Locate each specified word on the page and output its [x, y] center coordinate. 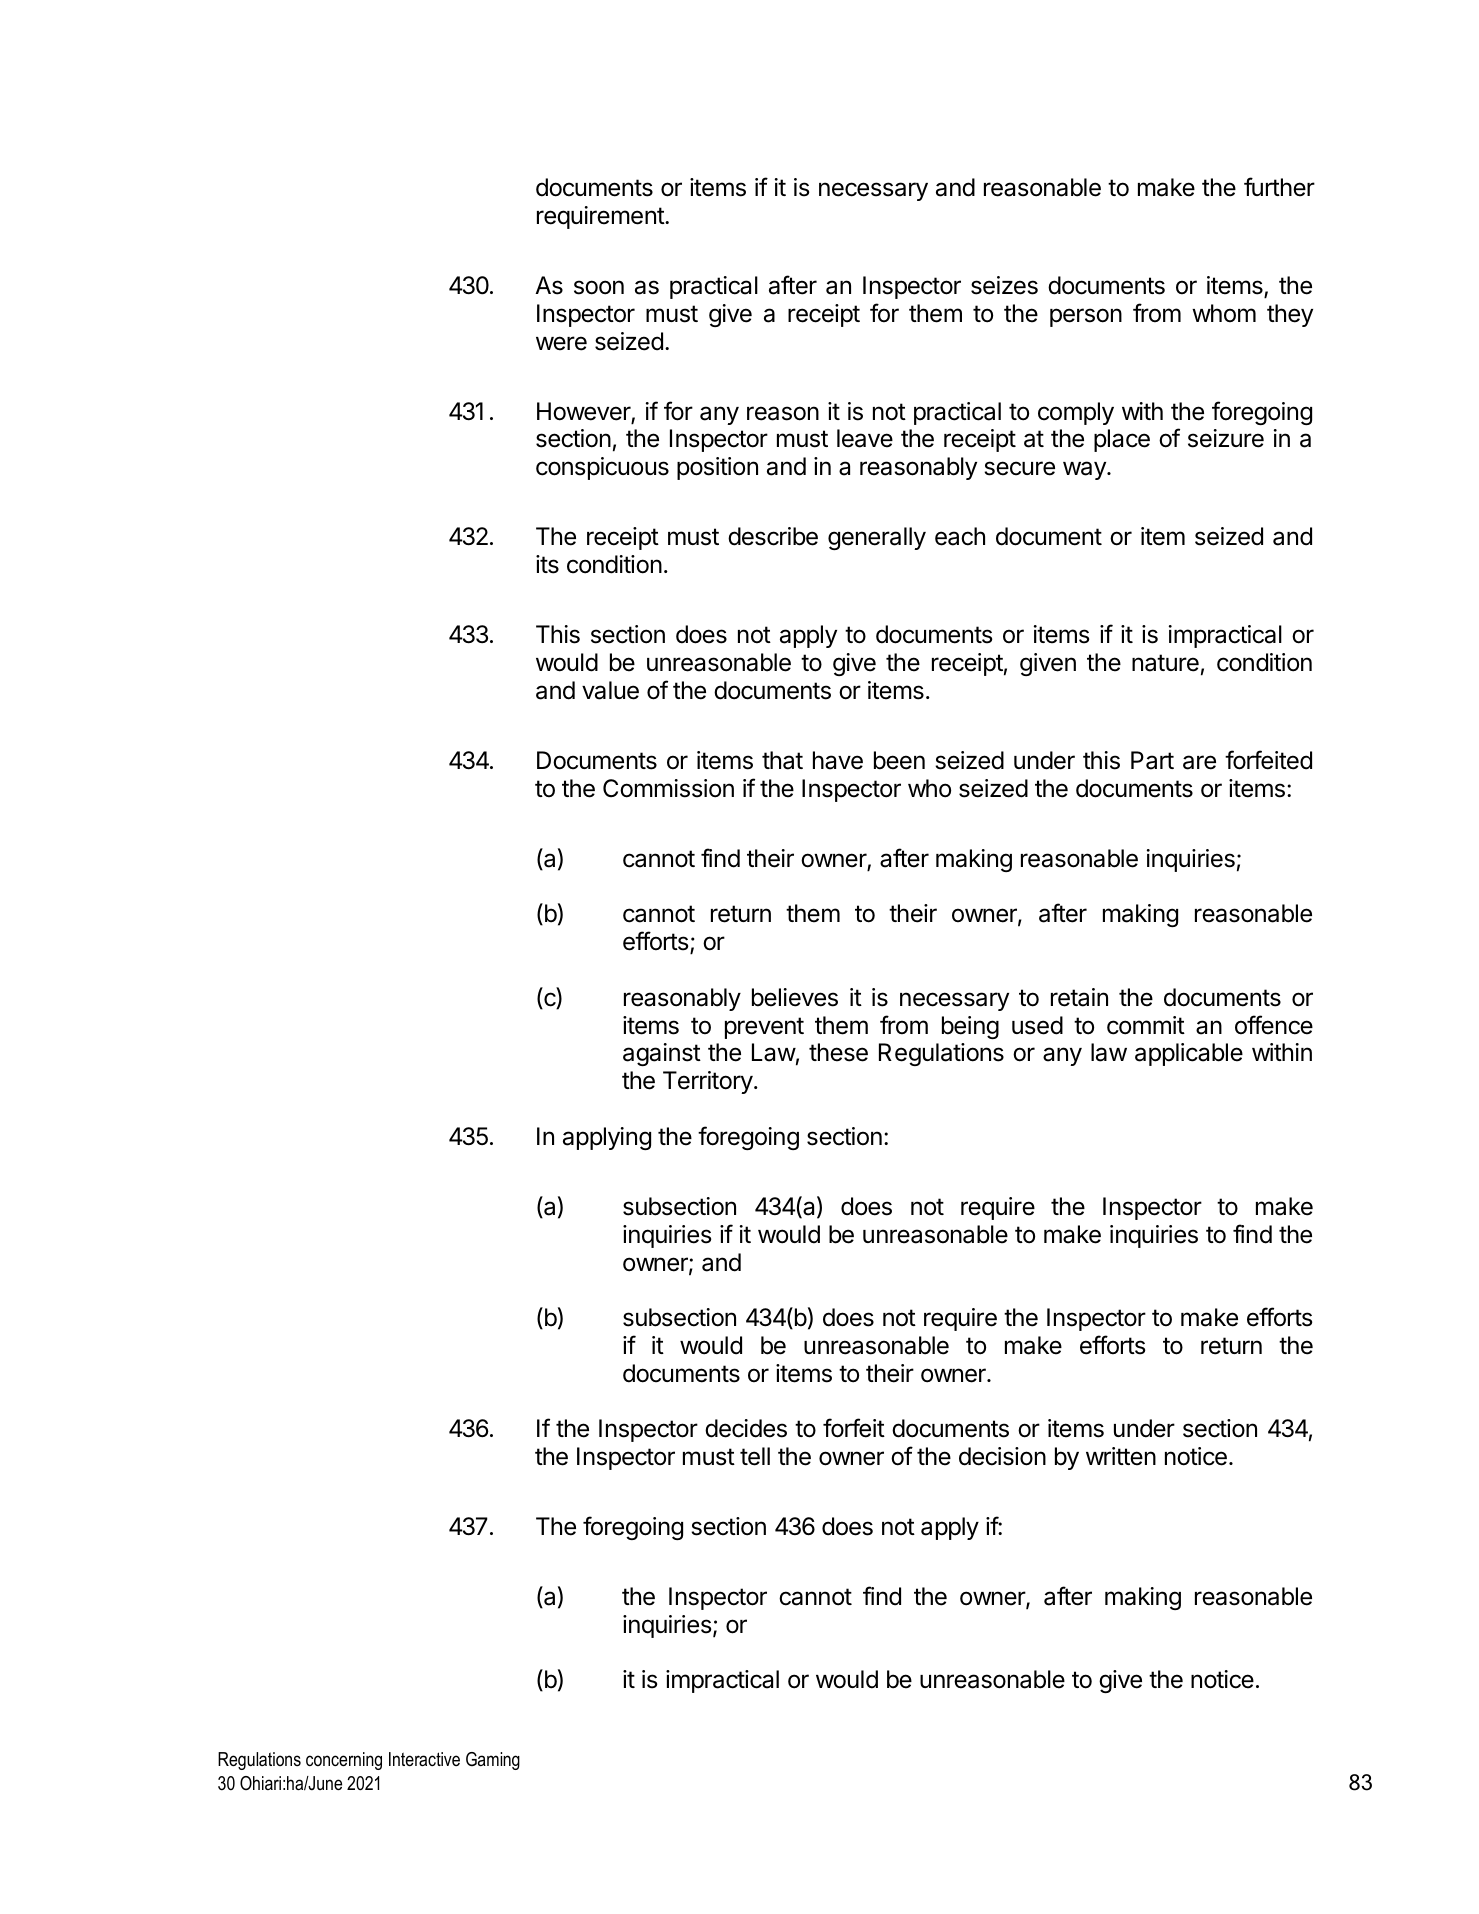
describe [773, 536]
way [1085, 470]
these [838, 1052]
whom [1224, 313]
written [1121, 1456]
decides [746, 1428]
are [1199, 762]
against [662, 1054]
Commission [668, 788]
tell [755, 1456]
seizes [1004, 285]
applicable [1189, 1054]
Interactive [424, 1759]
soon [599, 287]
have [838, 760]
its [547, 564]
